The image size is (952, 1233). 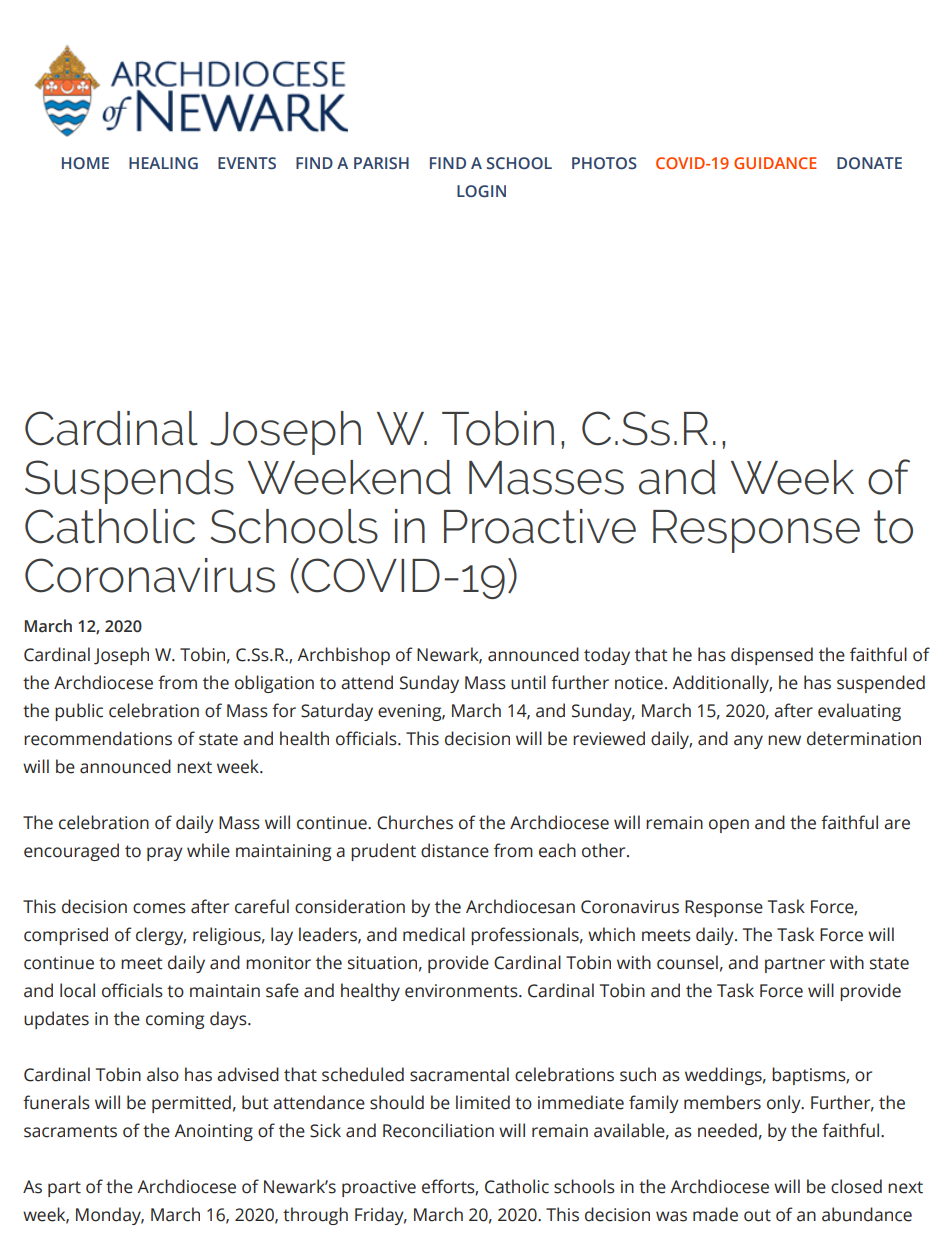 What do you see at coordinates (79, 712) in the page?
I see `public` at bounding box center [79, 712].
